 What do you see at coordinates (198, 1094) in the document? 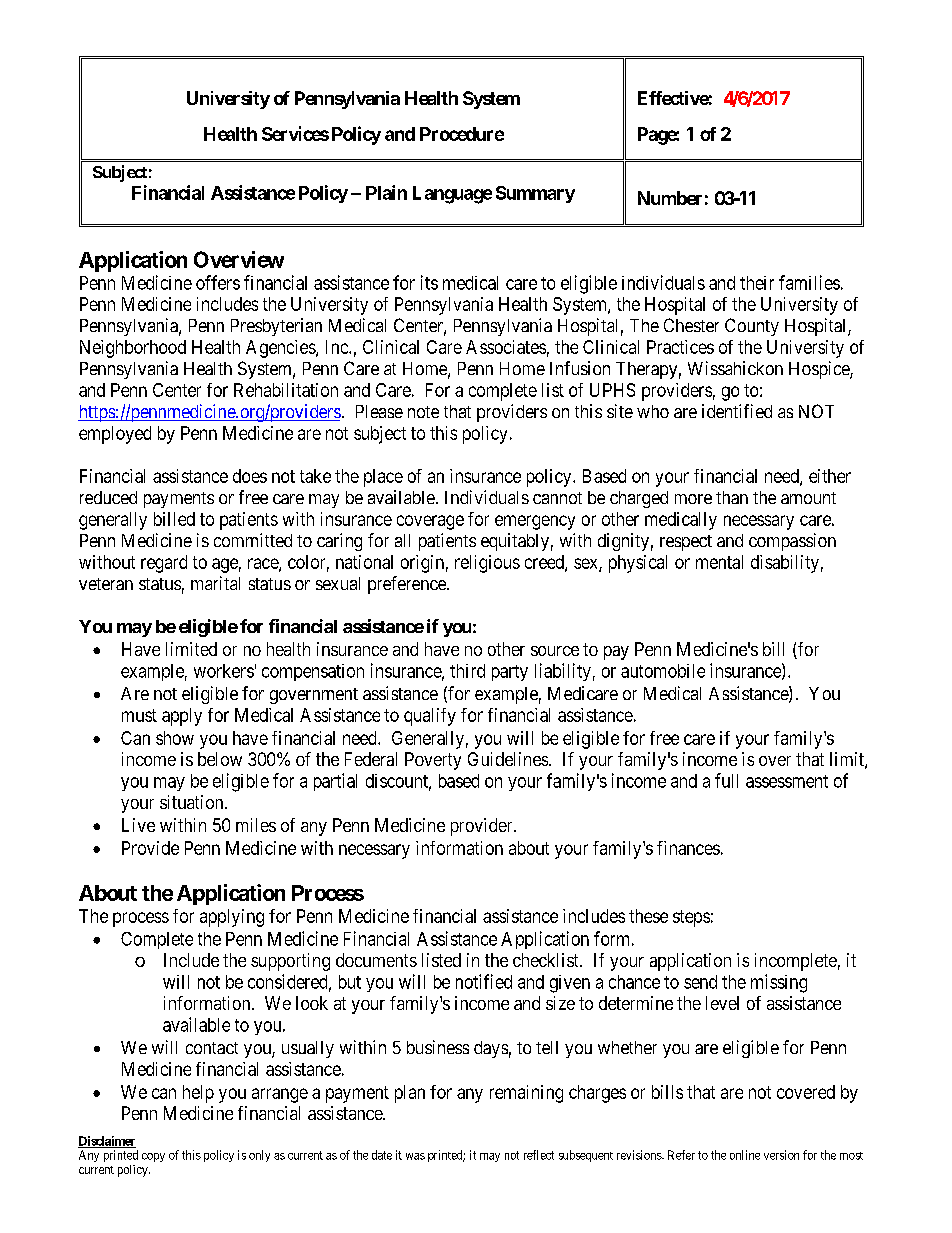
I see `help` at bounding box center [198, 1094].
